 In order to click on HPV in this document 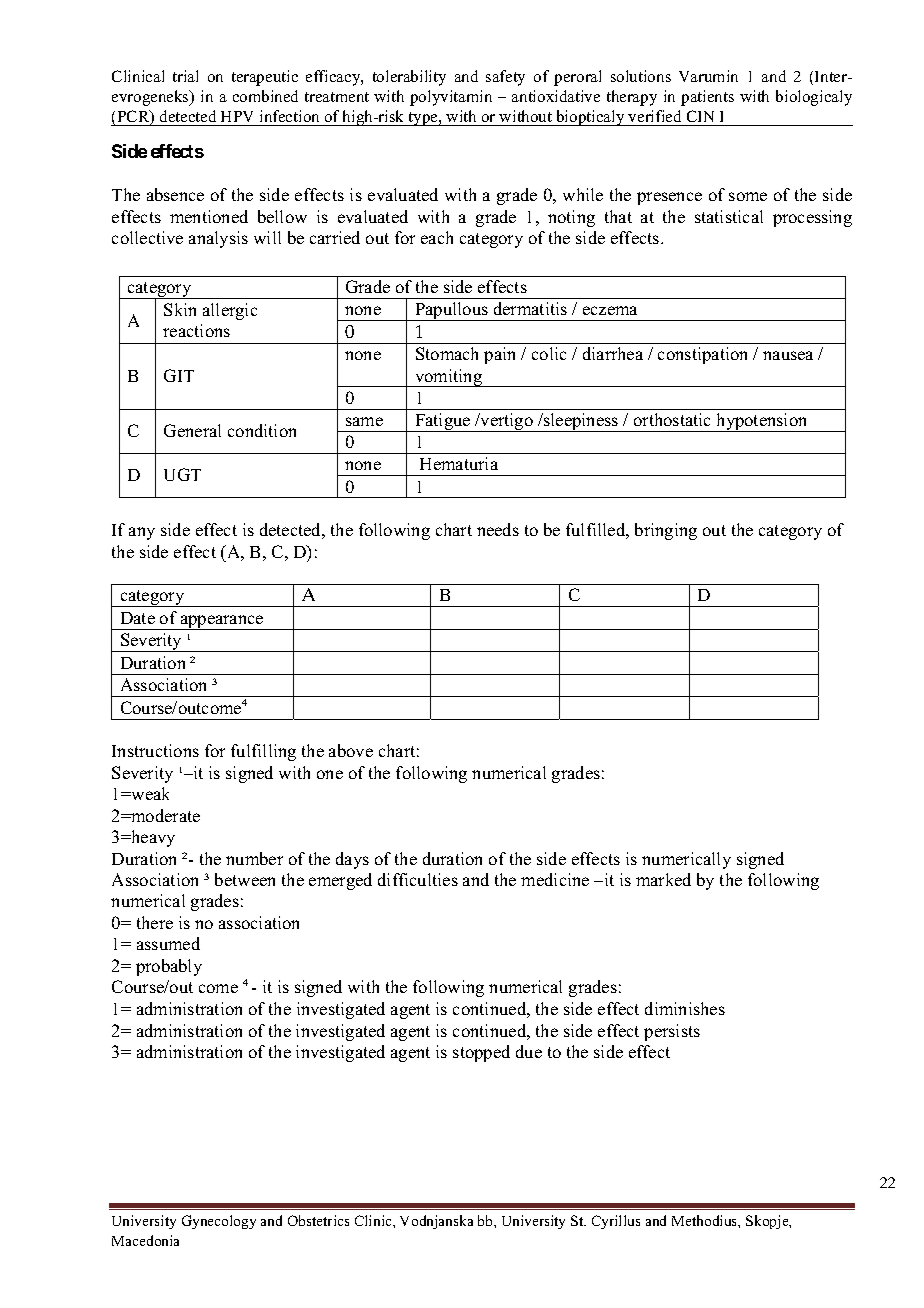, I will do `click(237, 116)`.
